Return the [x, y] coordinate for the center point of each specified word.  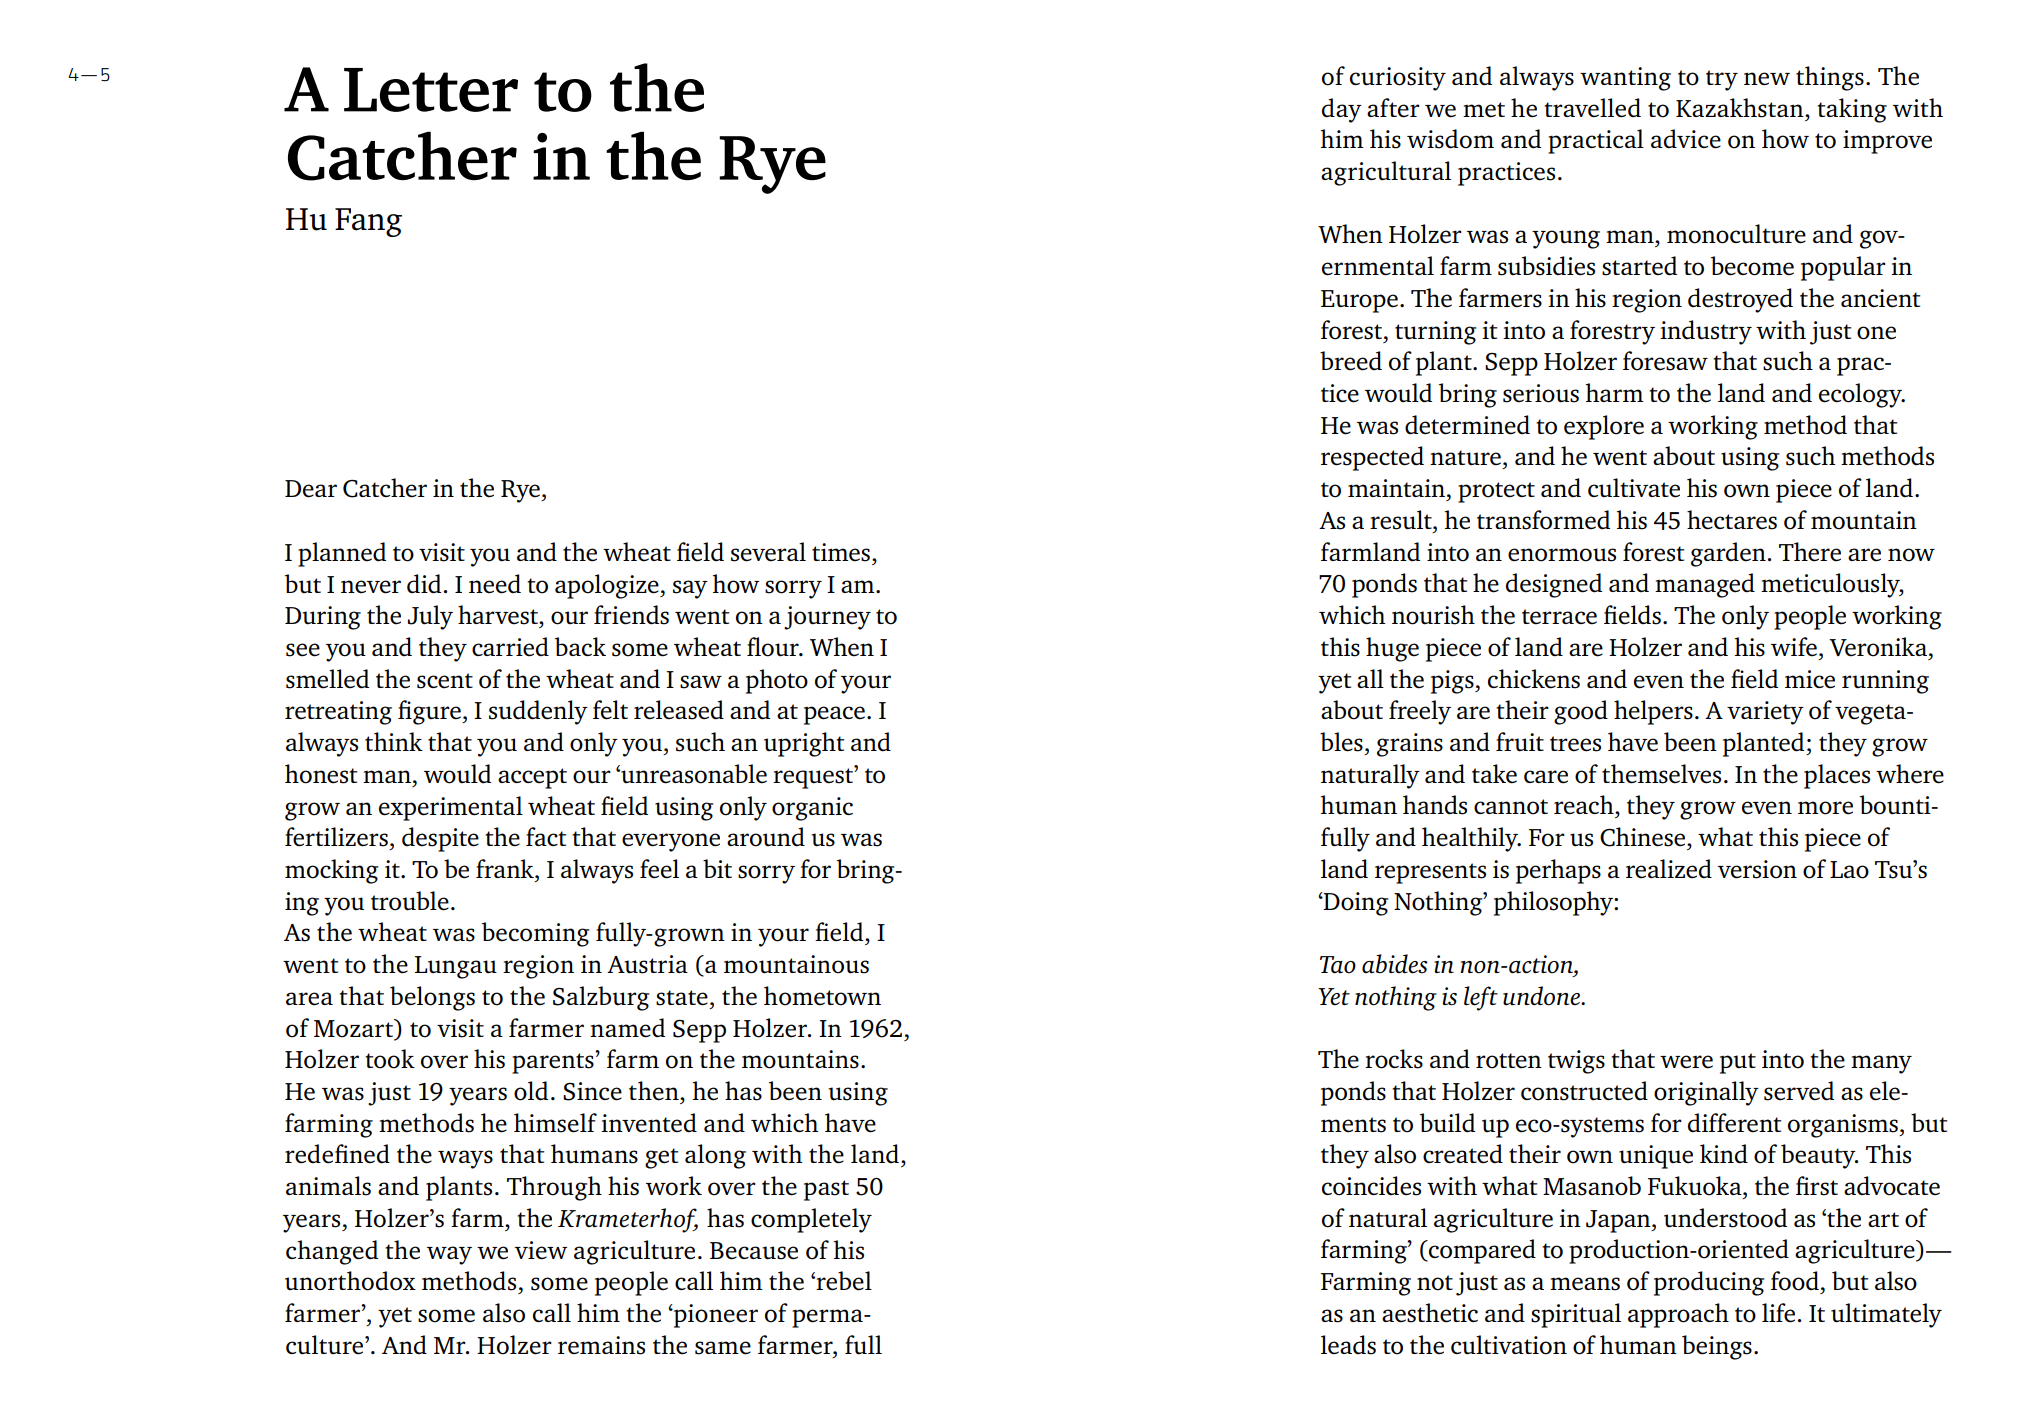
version [1757, 869]
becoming [535, 934]
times [841, 552]
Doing [1355, 904]
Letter [431, 90]
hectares [1732, 520]
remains [601, 1345]
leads [1348, 1345]
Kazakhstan [1741, 108]
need [495, 584]
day [1342, 110]
